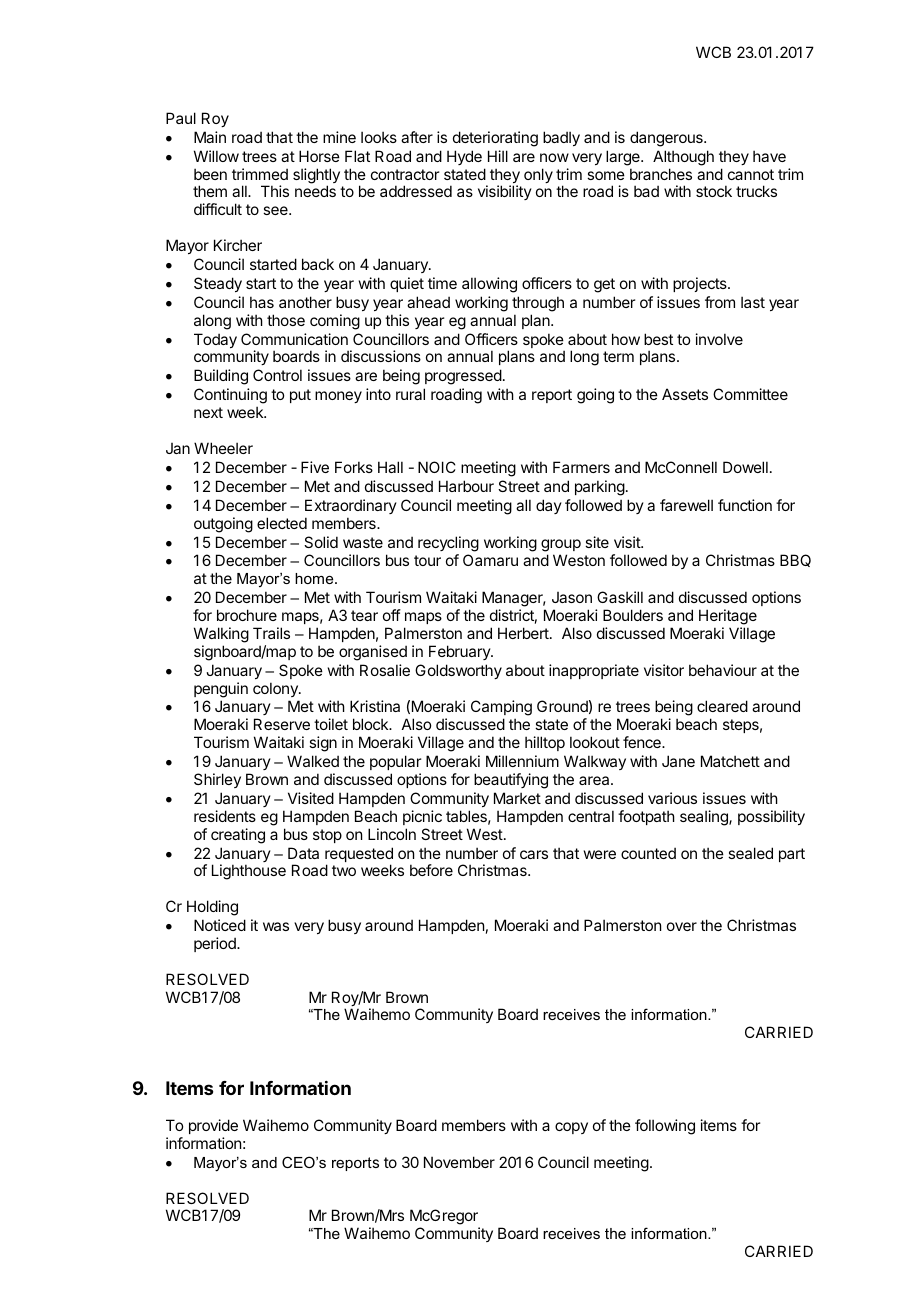 The width and height of the screenshot is (924, 1308). I want to click on Main, so click(210, 137).
